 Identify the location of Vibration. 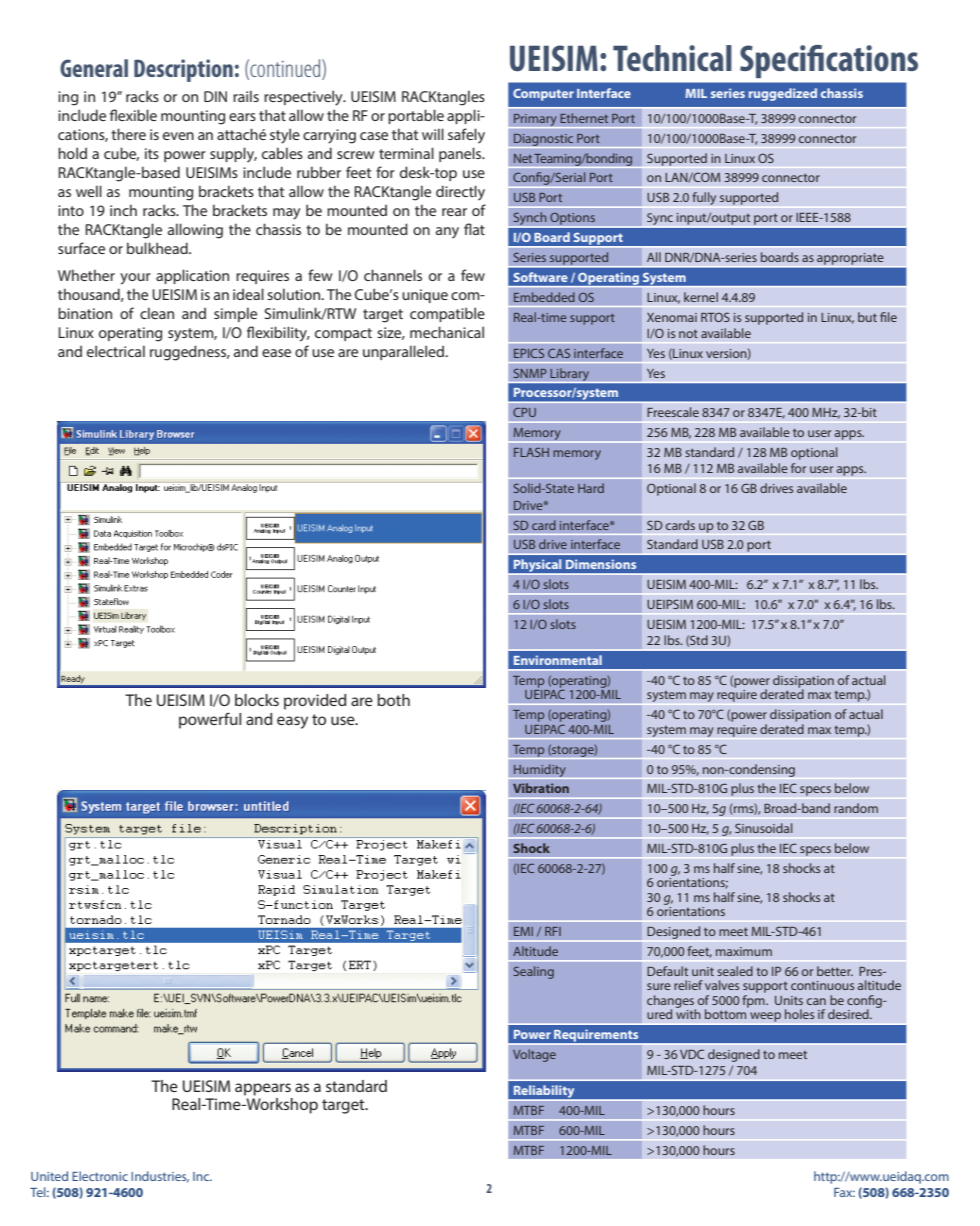
(541, 788).
